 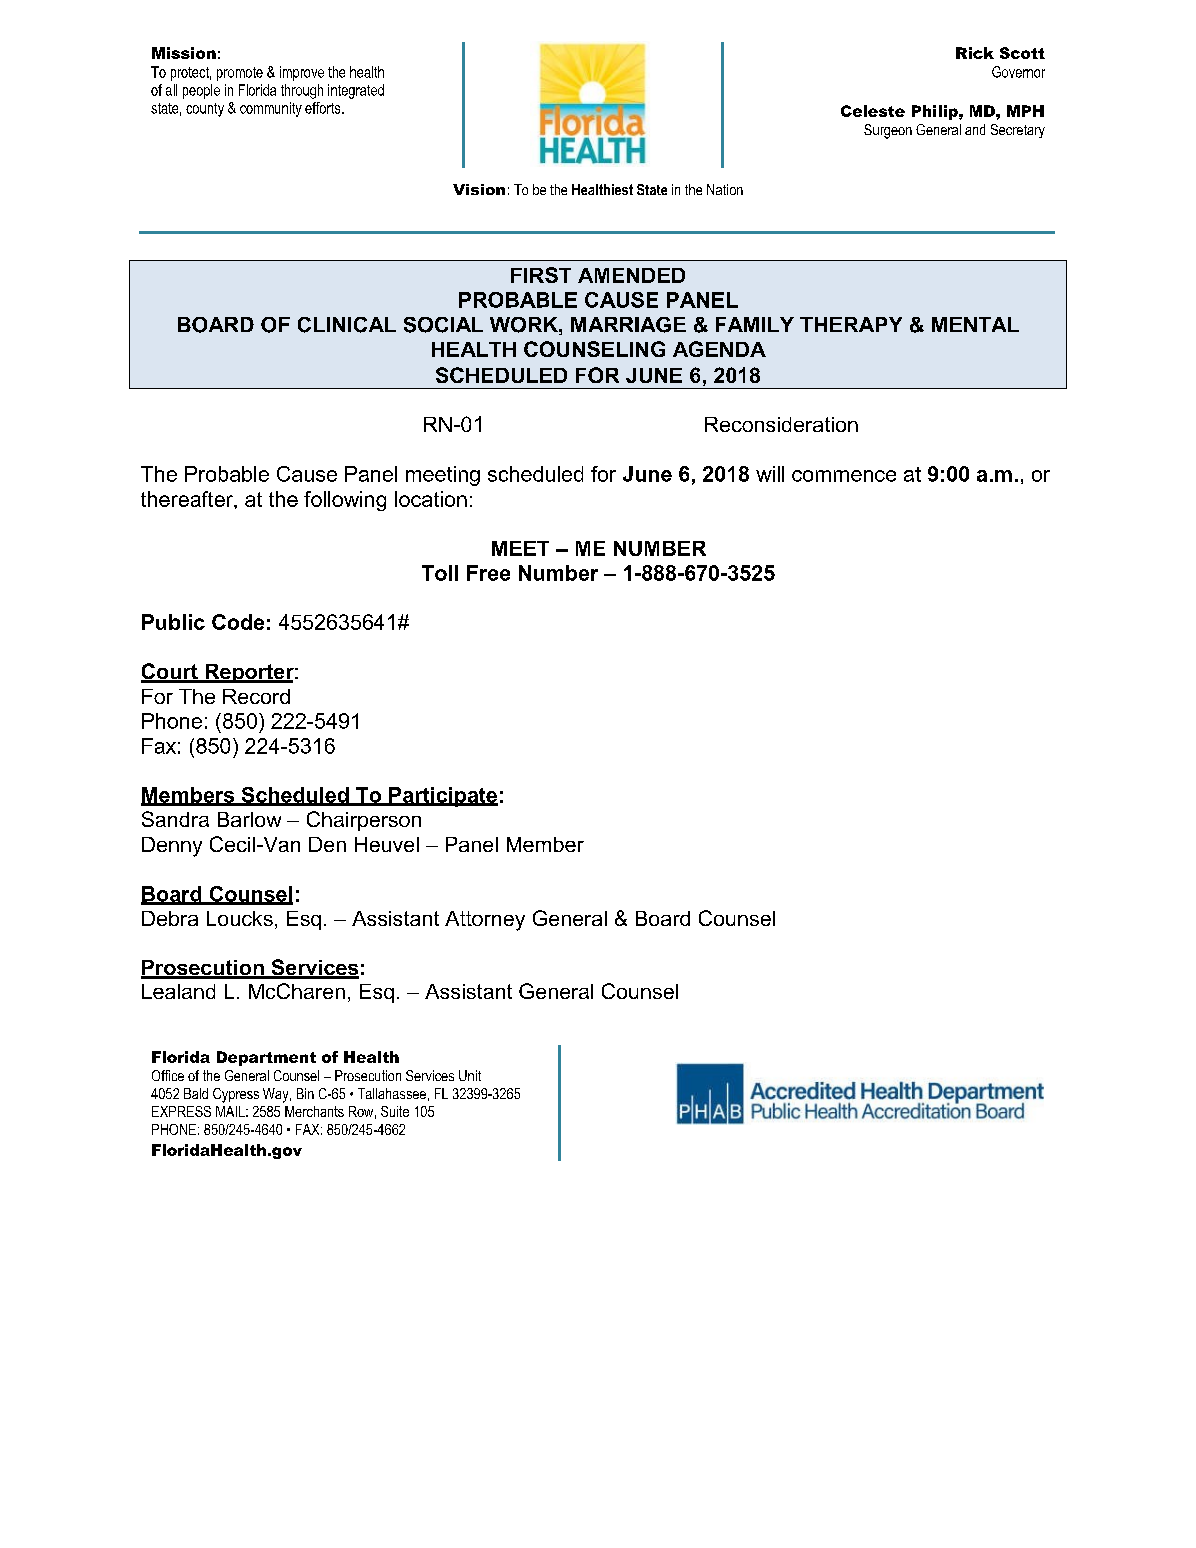 I want to click on Vision, so click(x=479, y=189).
